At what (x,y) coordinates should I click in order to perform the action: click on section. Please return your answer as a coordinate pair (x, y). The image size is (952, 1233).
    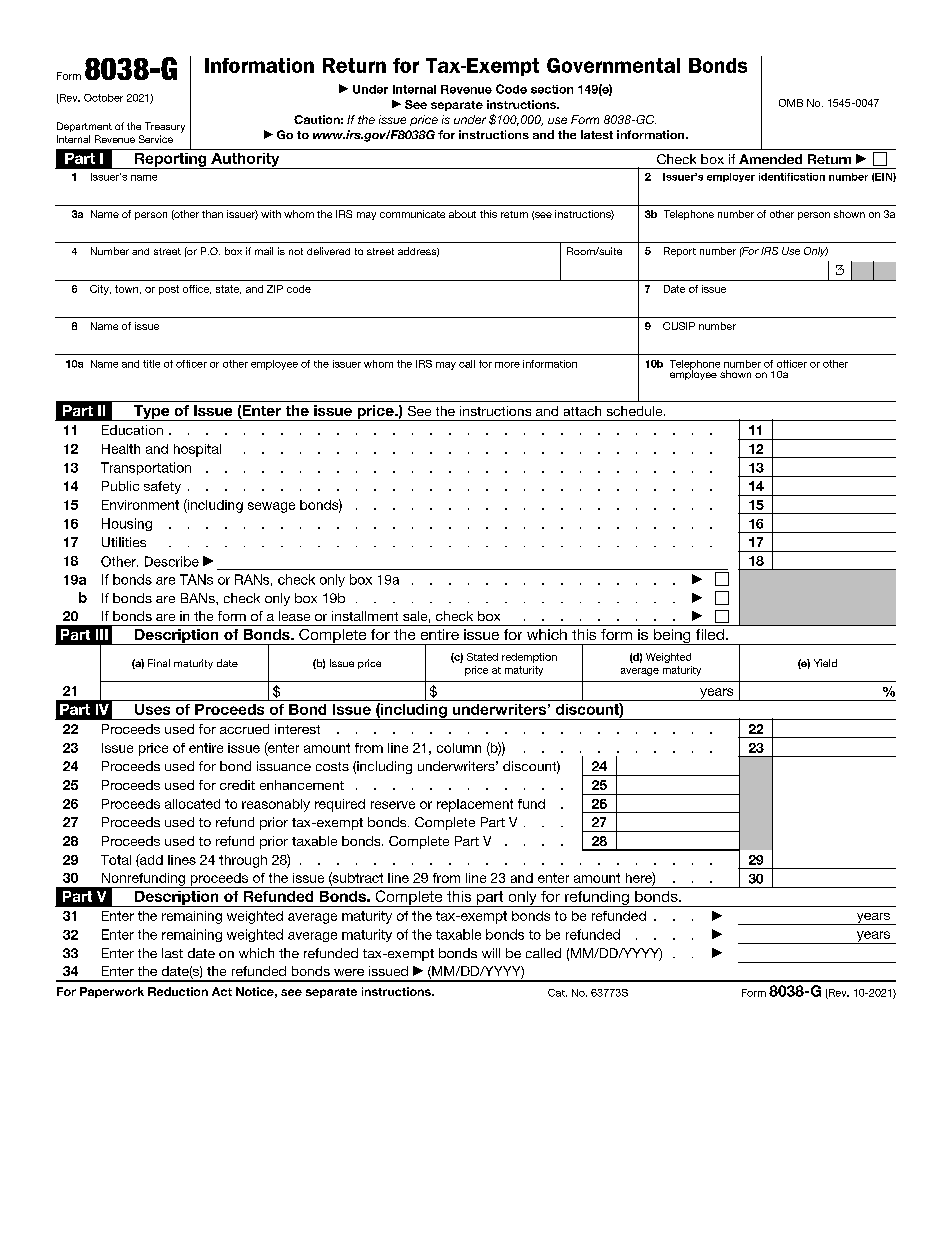
    Looking at the image, I should click on (552, 89).
